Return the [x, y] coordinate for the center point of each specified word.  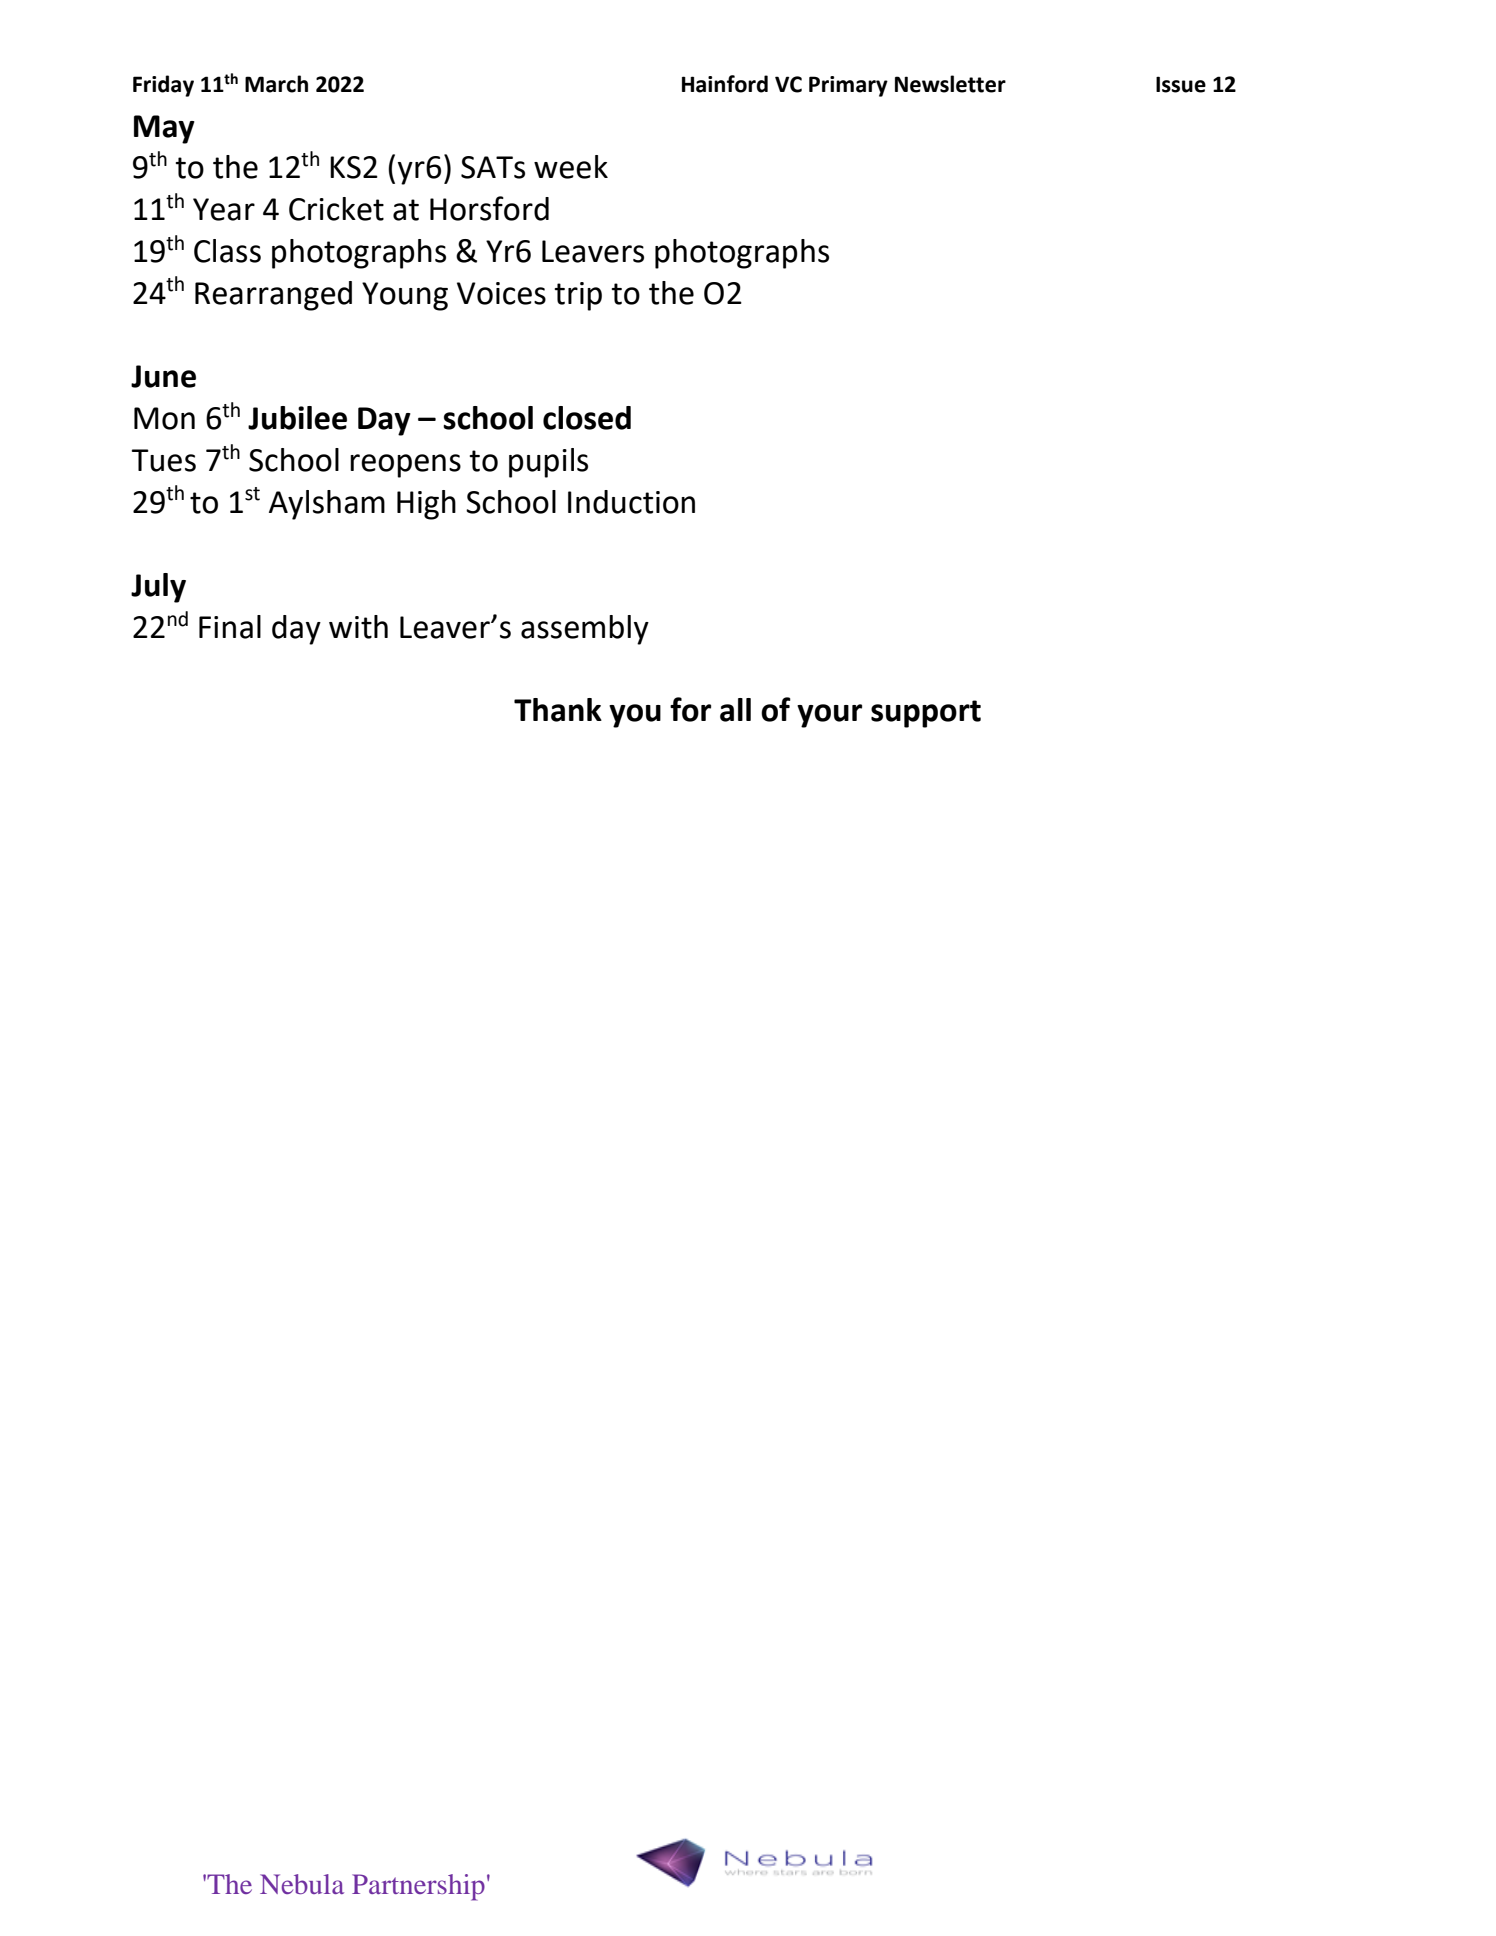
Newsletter [950, 84]
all [735, 710]
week [571, 167]
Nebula [302, 1884]
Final [230, 627]
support [926, 714]
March [276, 84]
